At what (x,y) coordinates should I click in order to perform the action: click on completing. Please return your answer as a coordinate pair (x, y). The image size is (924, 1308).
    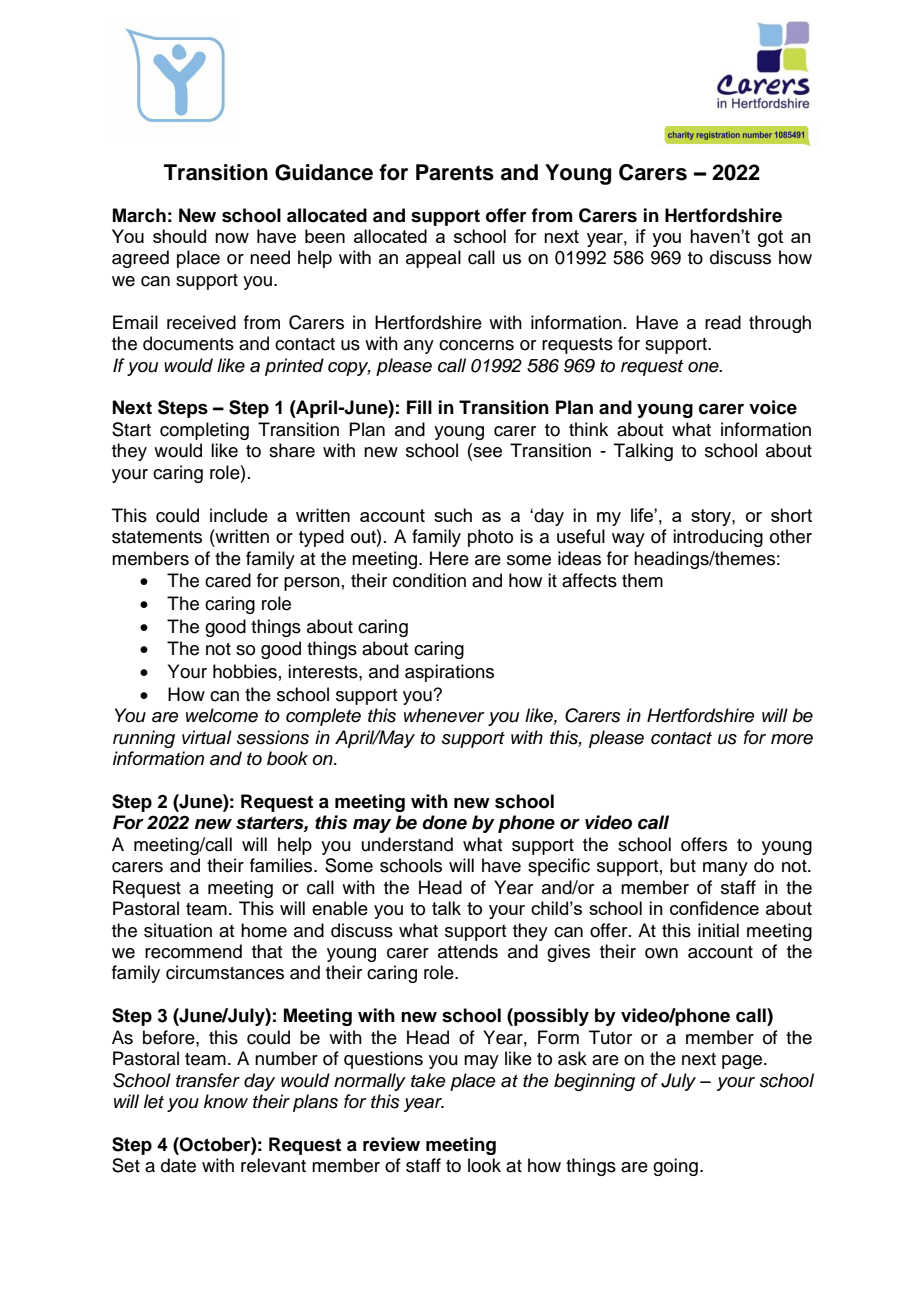
    Looking at the image, I should click on (204, 431).
